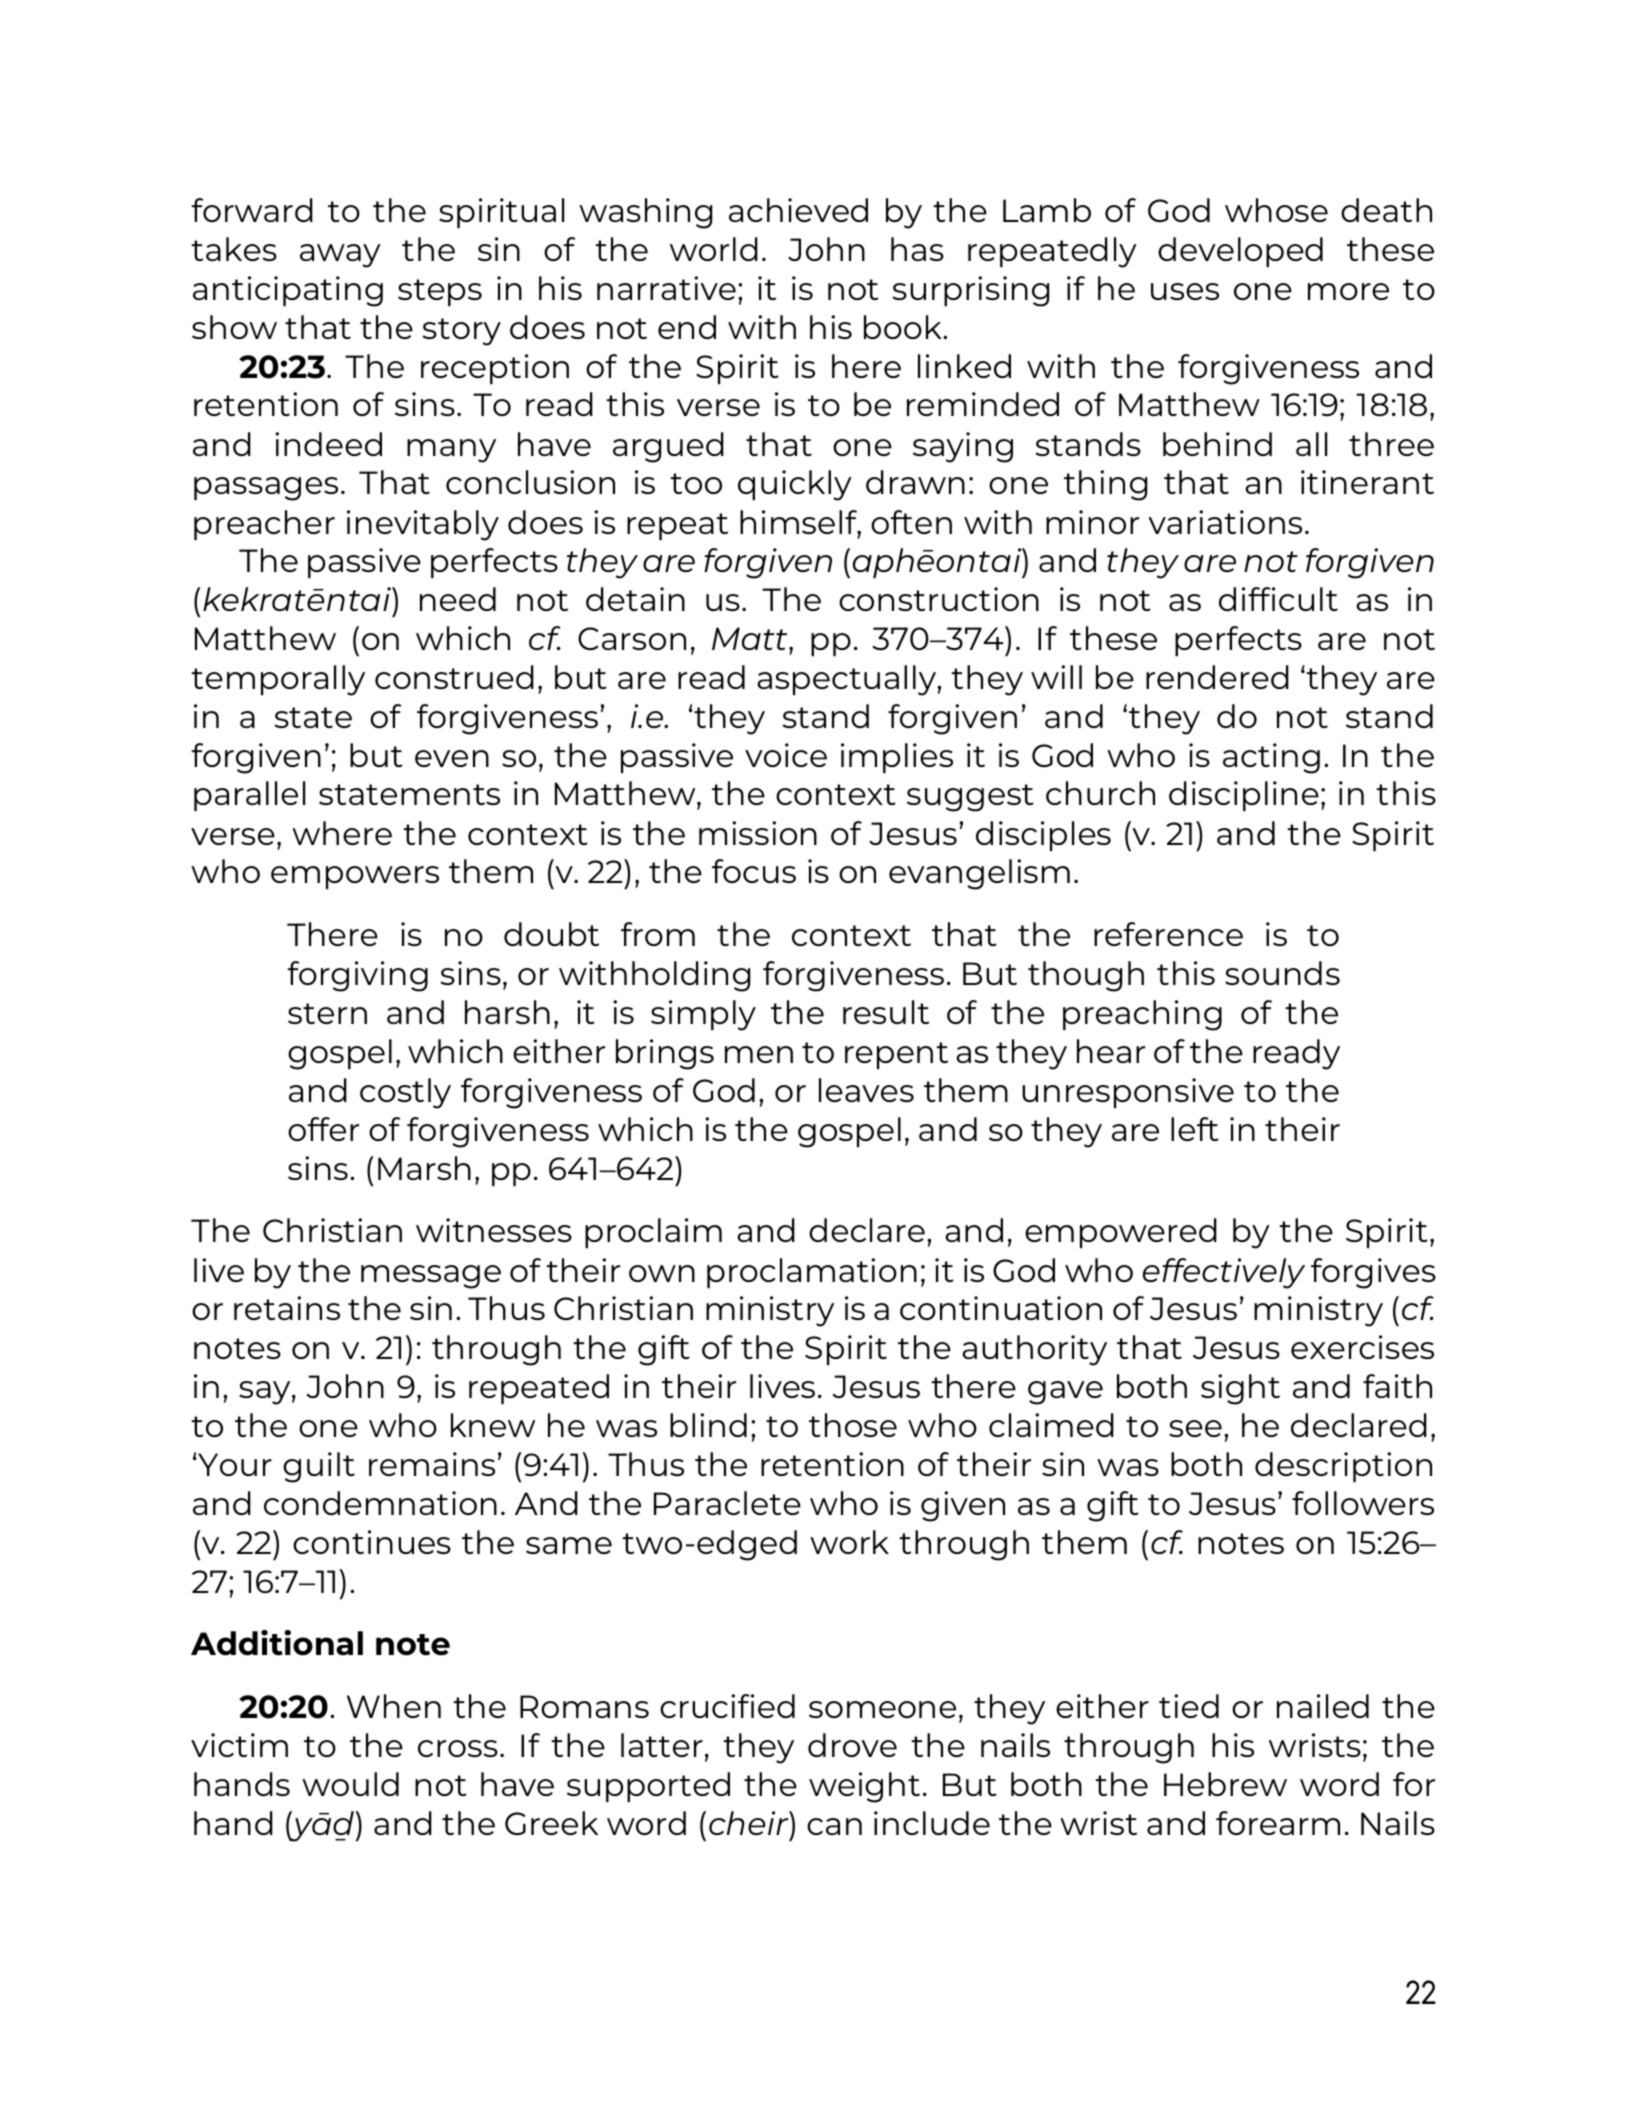 This page has width=1627, height=2106. Describe the element at coordinates (454, 677) in the page. I see `construed` at that location.
